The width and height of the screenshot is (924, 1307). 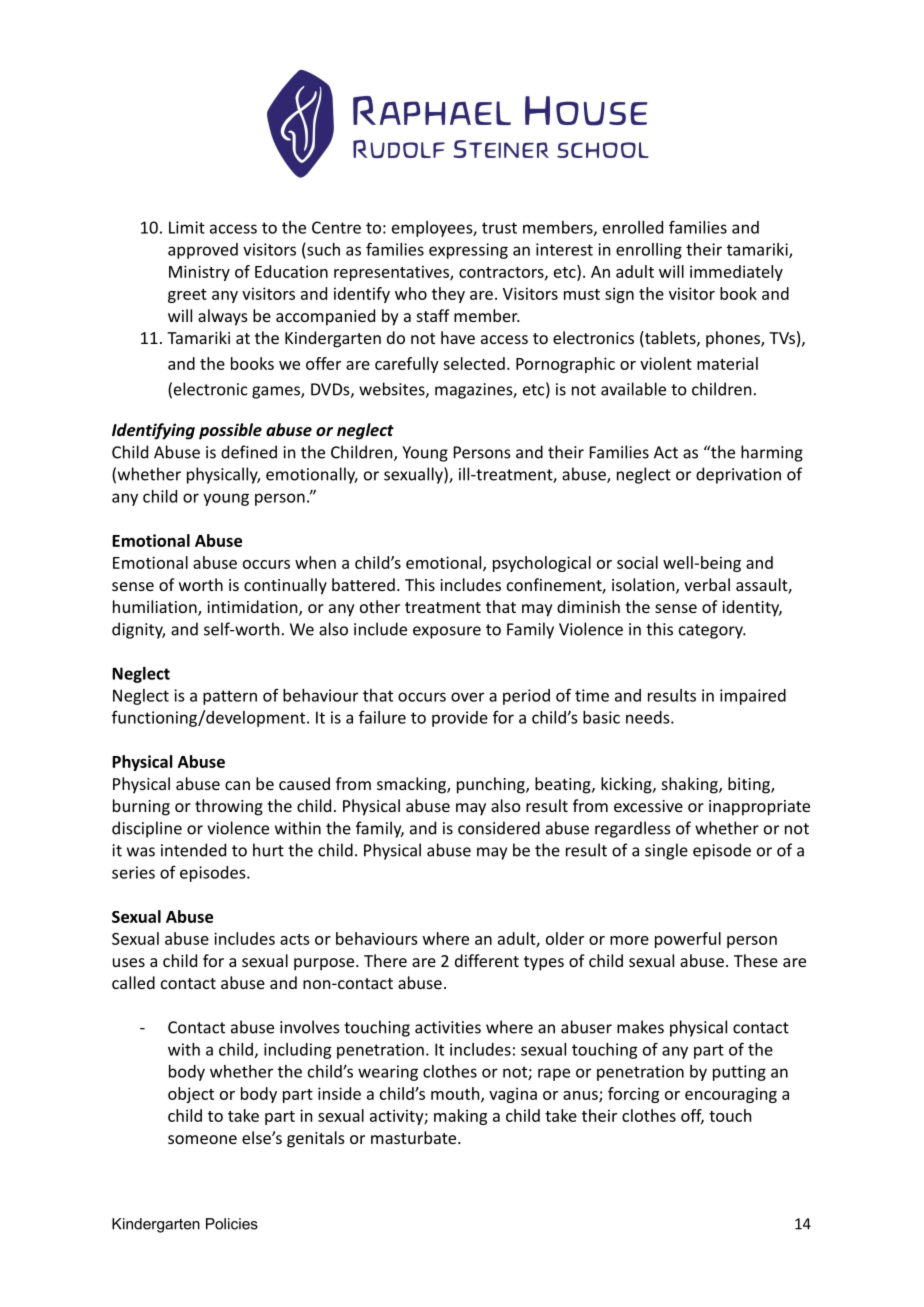 I want to click on provide, so click(x=460, y=719).
